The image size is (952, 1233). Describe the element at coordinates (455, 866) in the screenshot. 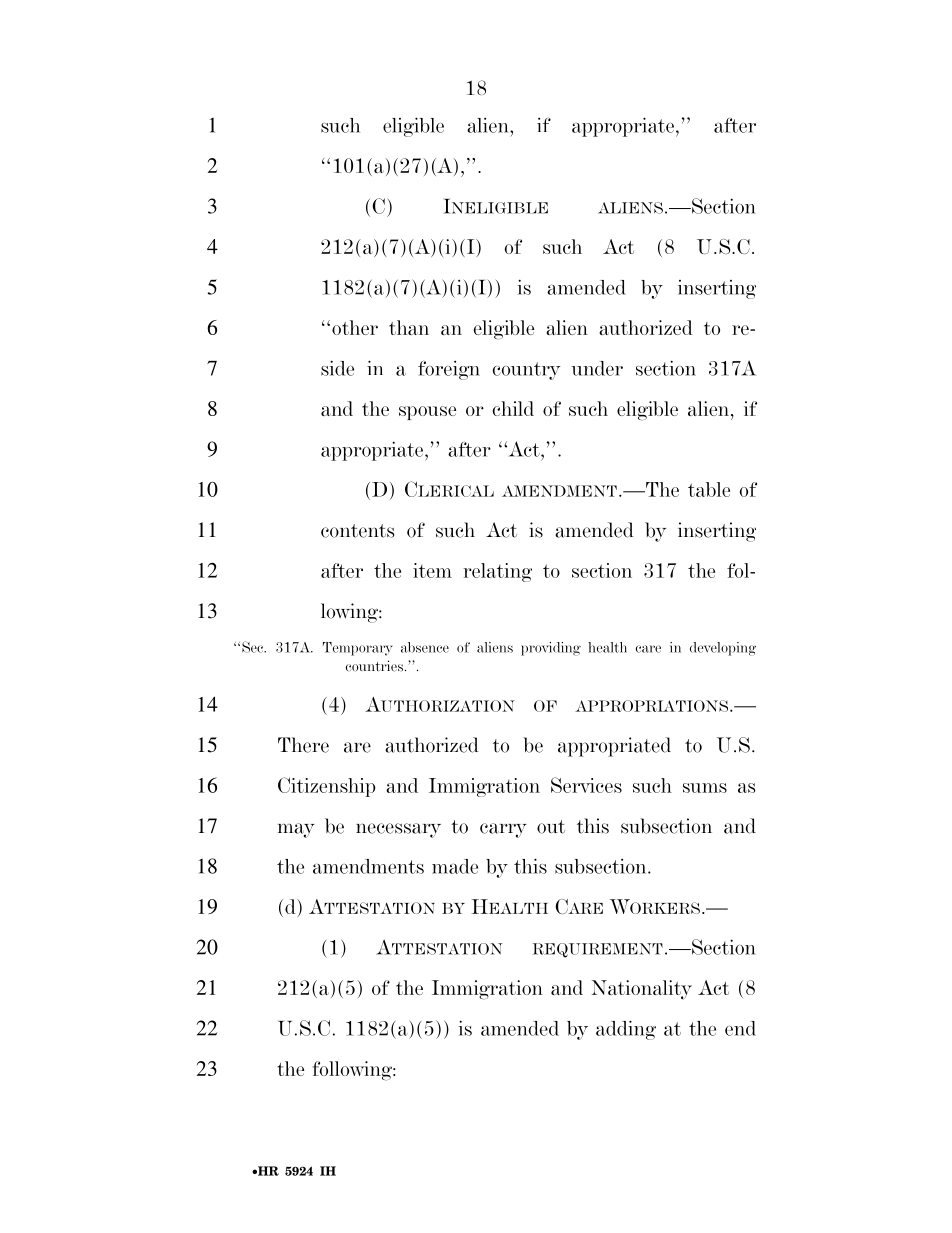

I see `made` at that location.
